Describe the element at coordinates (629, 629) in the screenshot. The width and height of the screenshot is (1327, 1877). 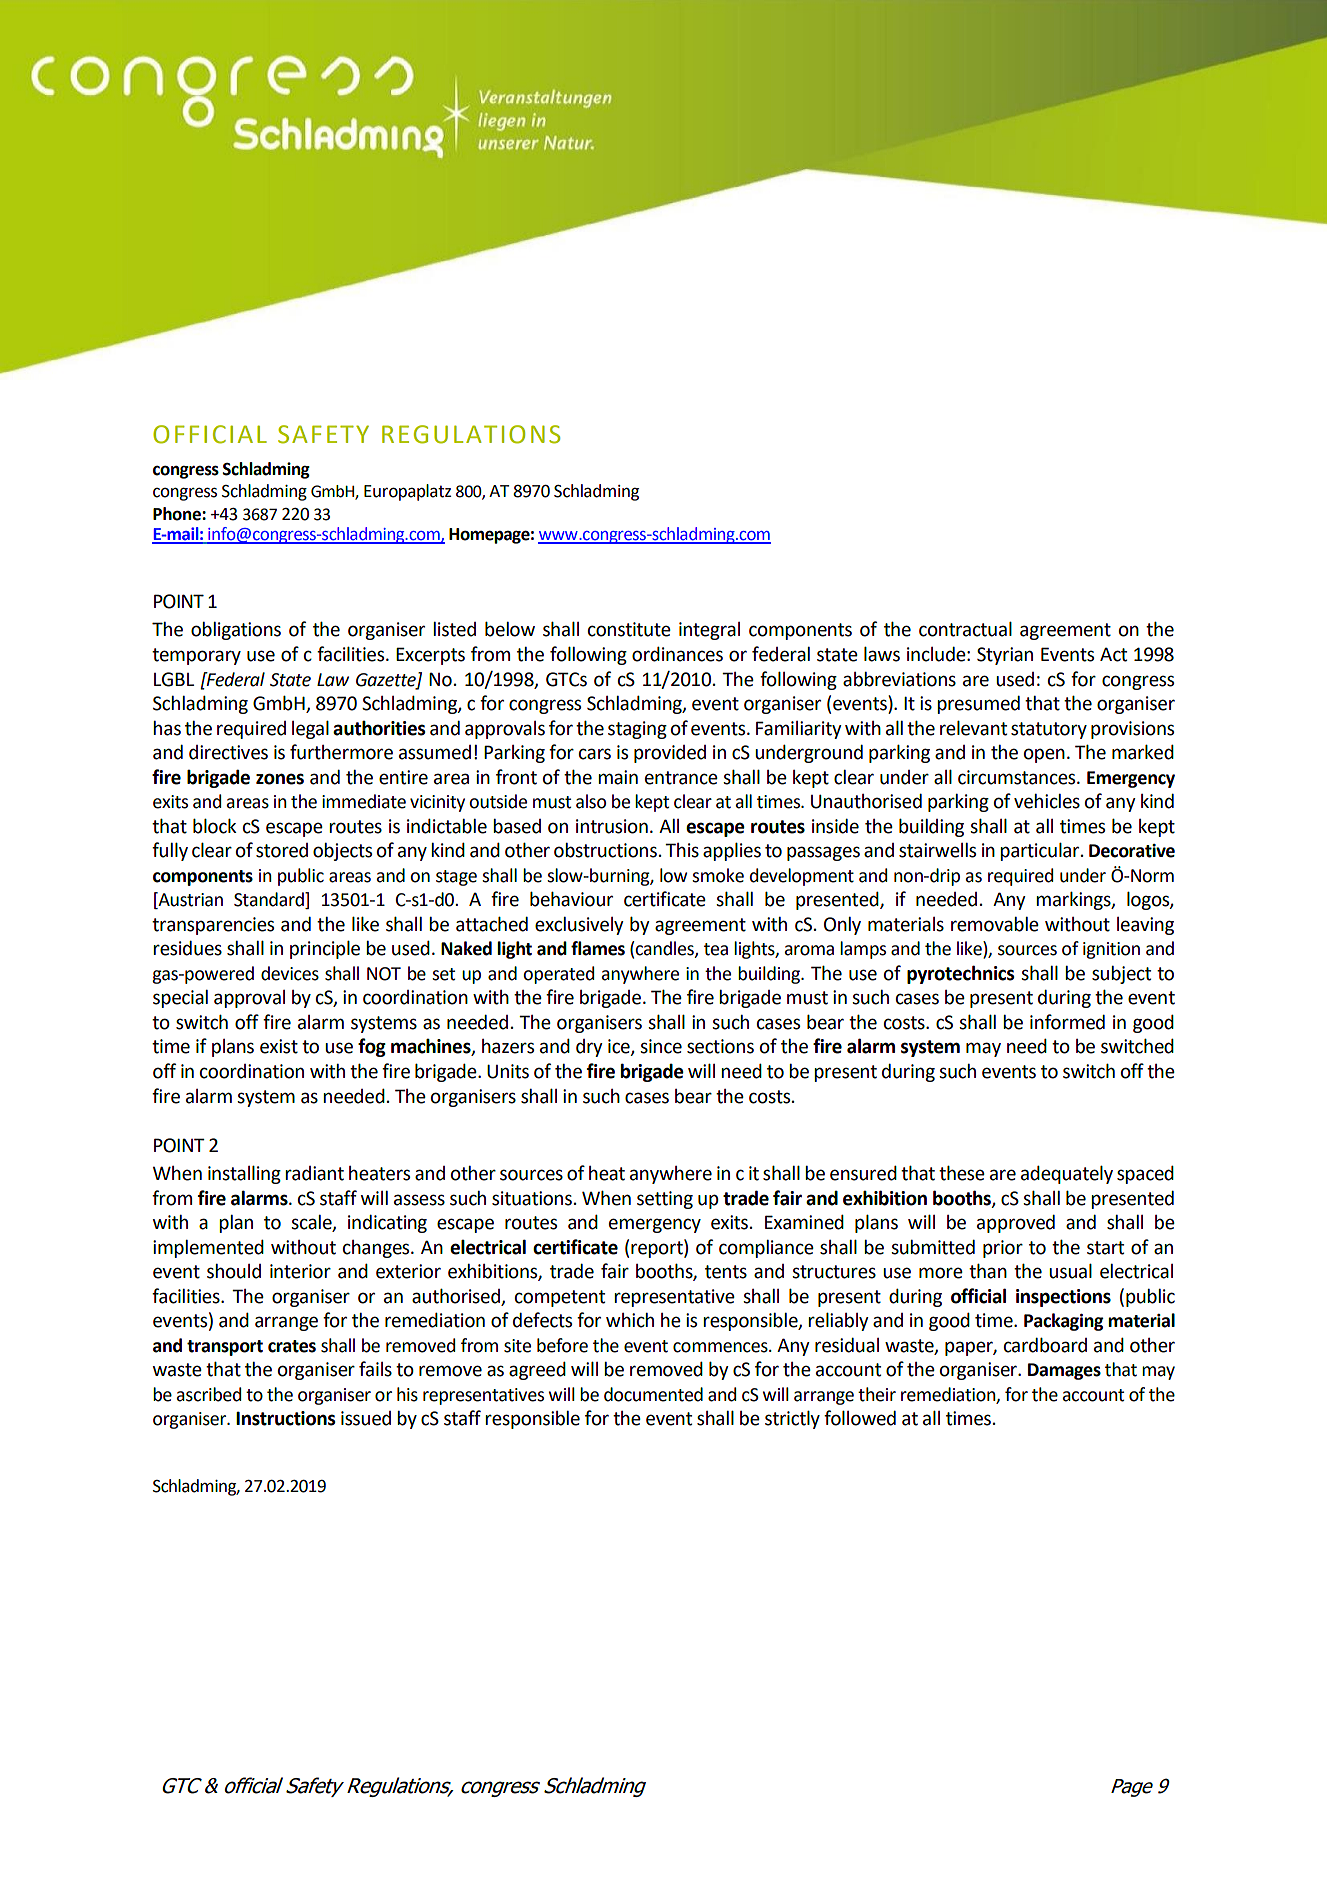
I see `constitute` at that location.
